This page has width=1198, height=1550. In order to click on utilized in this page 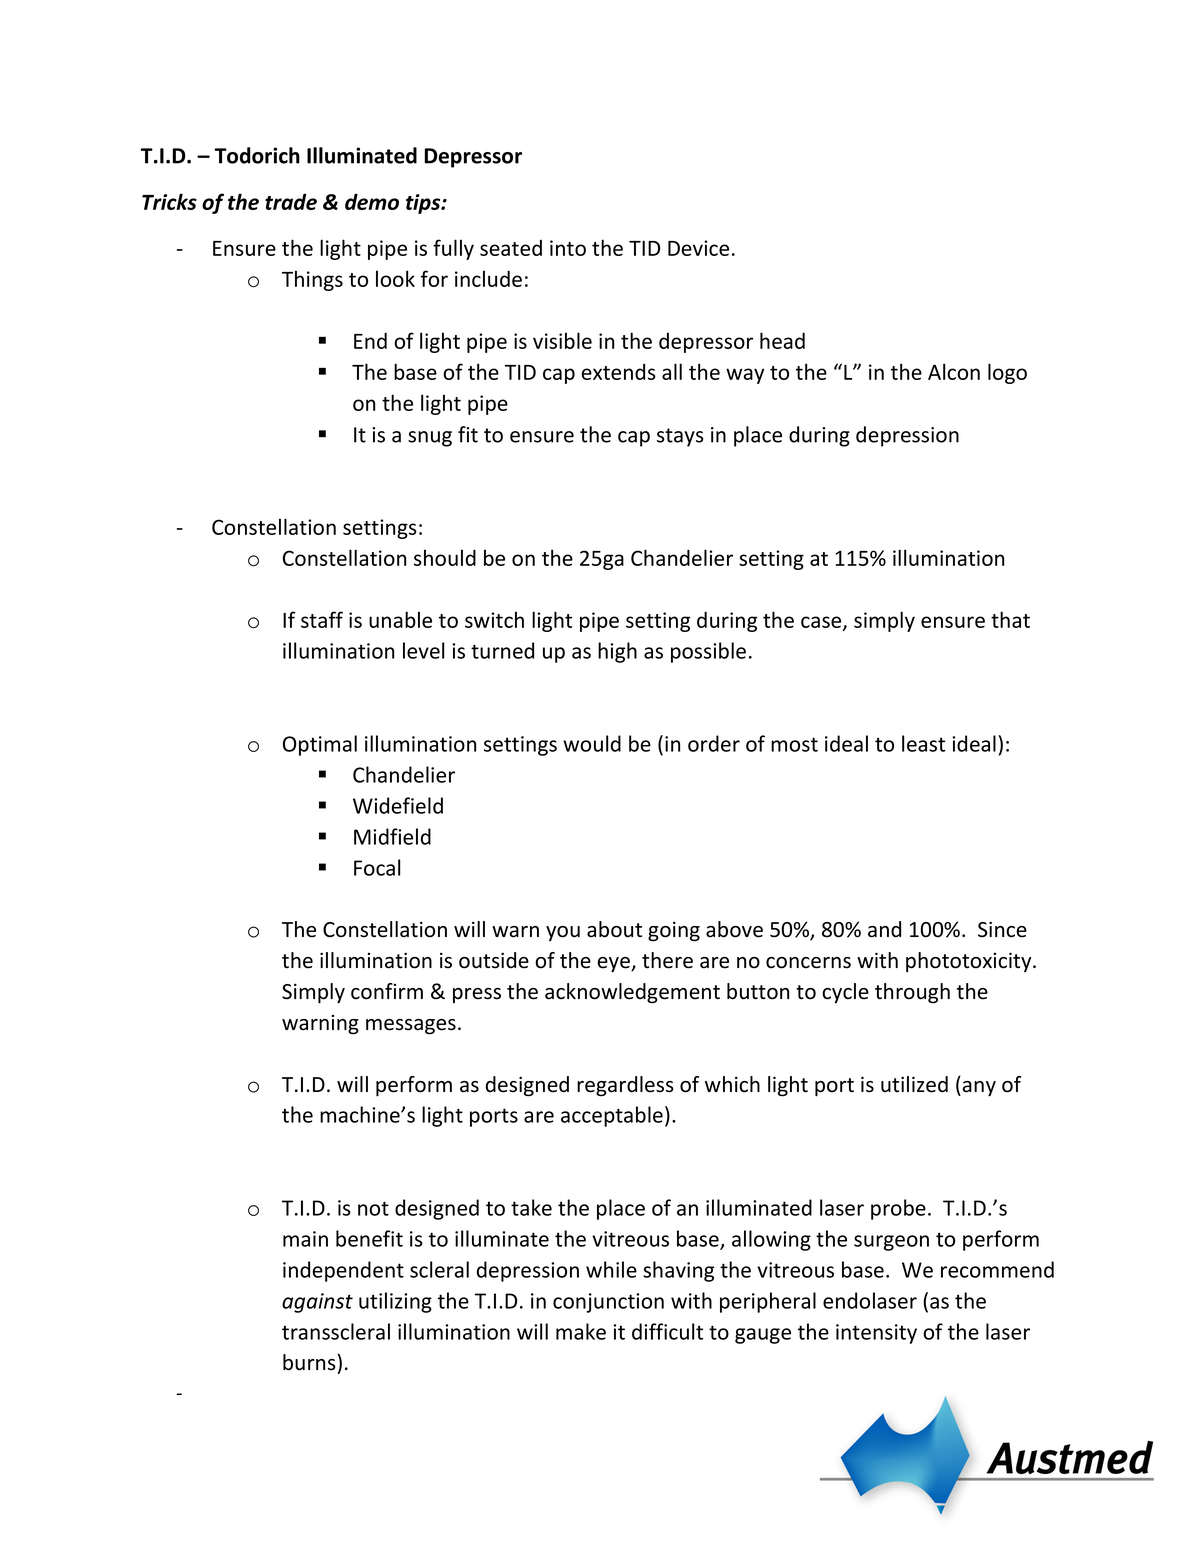, I will do `click(914, 1084)`.
